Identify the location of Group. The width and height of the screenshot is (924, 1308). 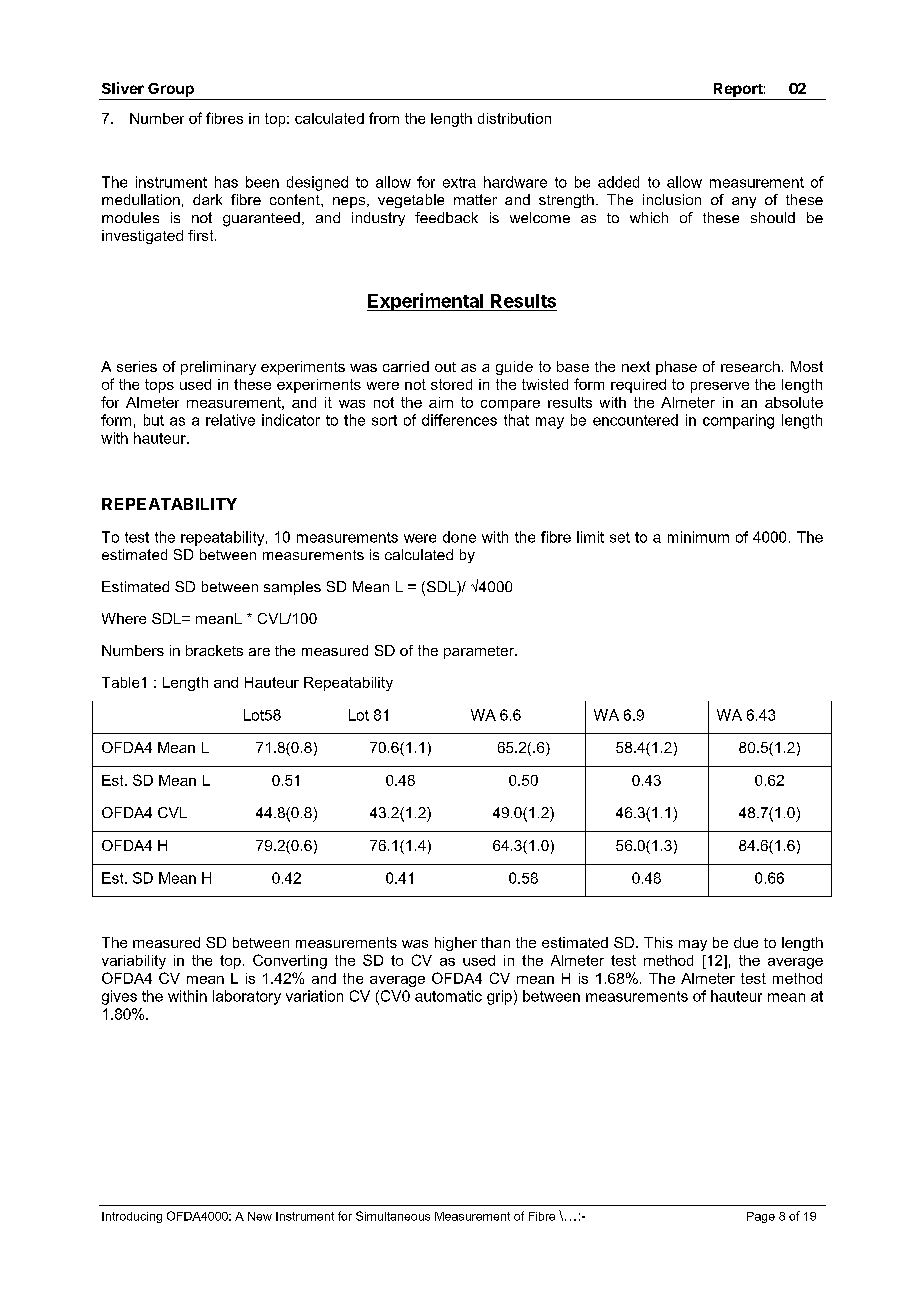
(171, 91).
